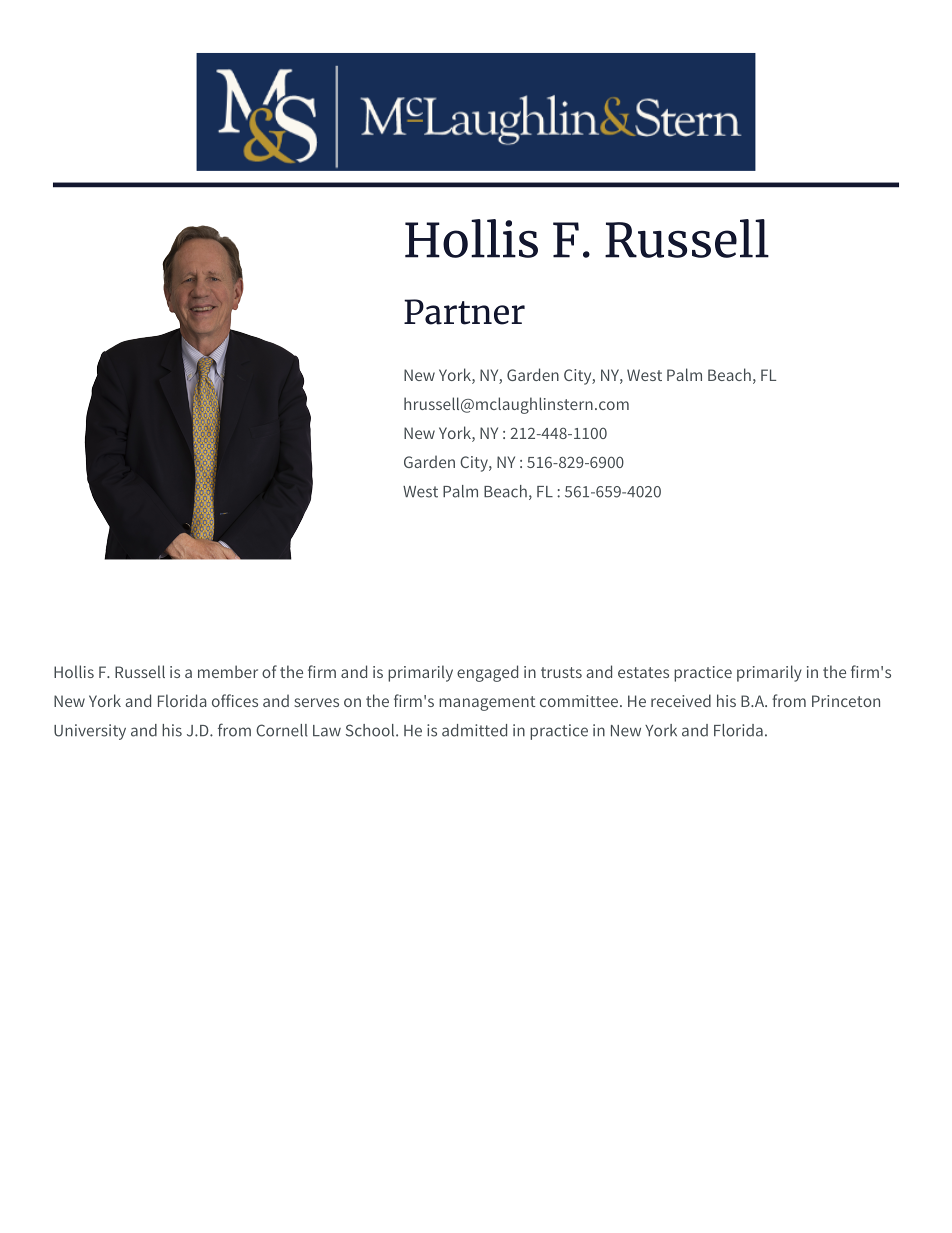 The image size is (952, 1233). What do you see at coordinates (474, 730) in the screenshot?
I see `admitted` at bounding box center [474, 730].
